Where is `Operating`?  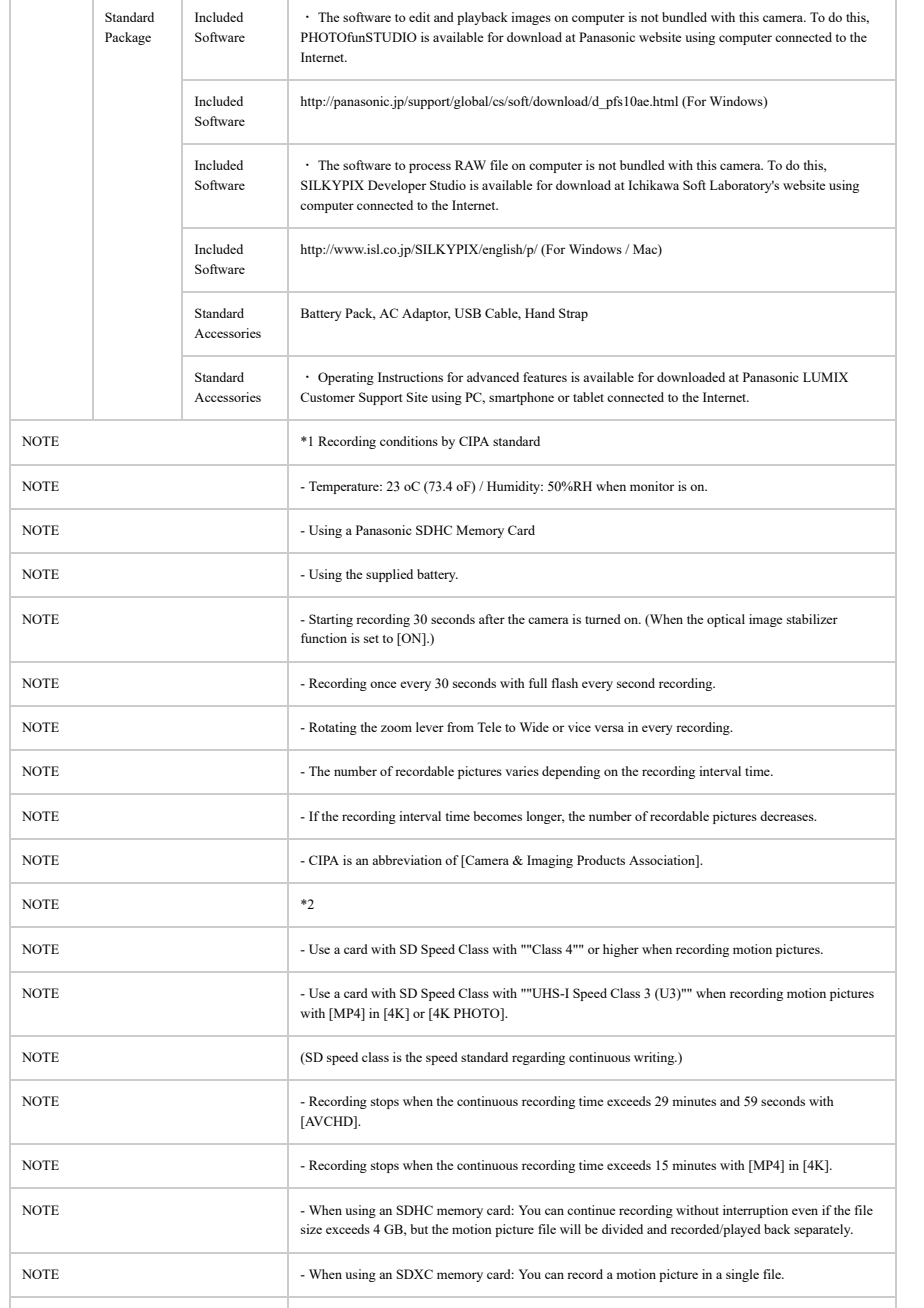
Operating is located at coordinates (346, 378).
